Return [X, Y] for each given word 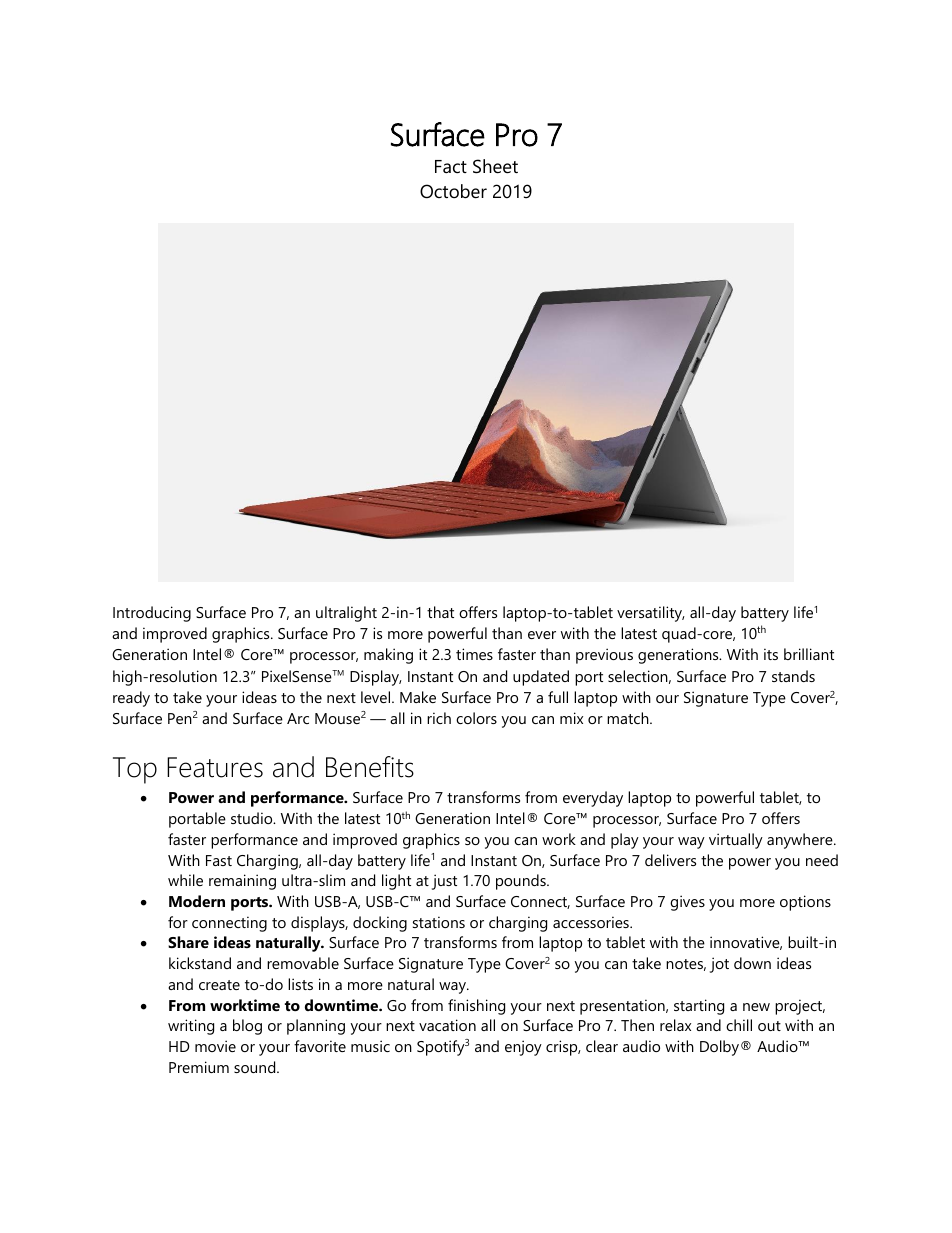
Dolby [721, 1048]
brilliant [809, 654]
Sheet [495, 166]
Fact [451, 166]
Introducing [152, 614]
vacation [447, 1025]
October [453, 191]
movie [215, 1046]
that [440, 612]
